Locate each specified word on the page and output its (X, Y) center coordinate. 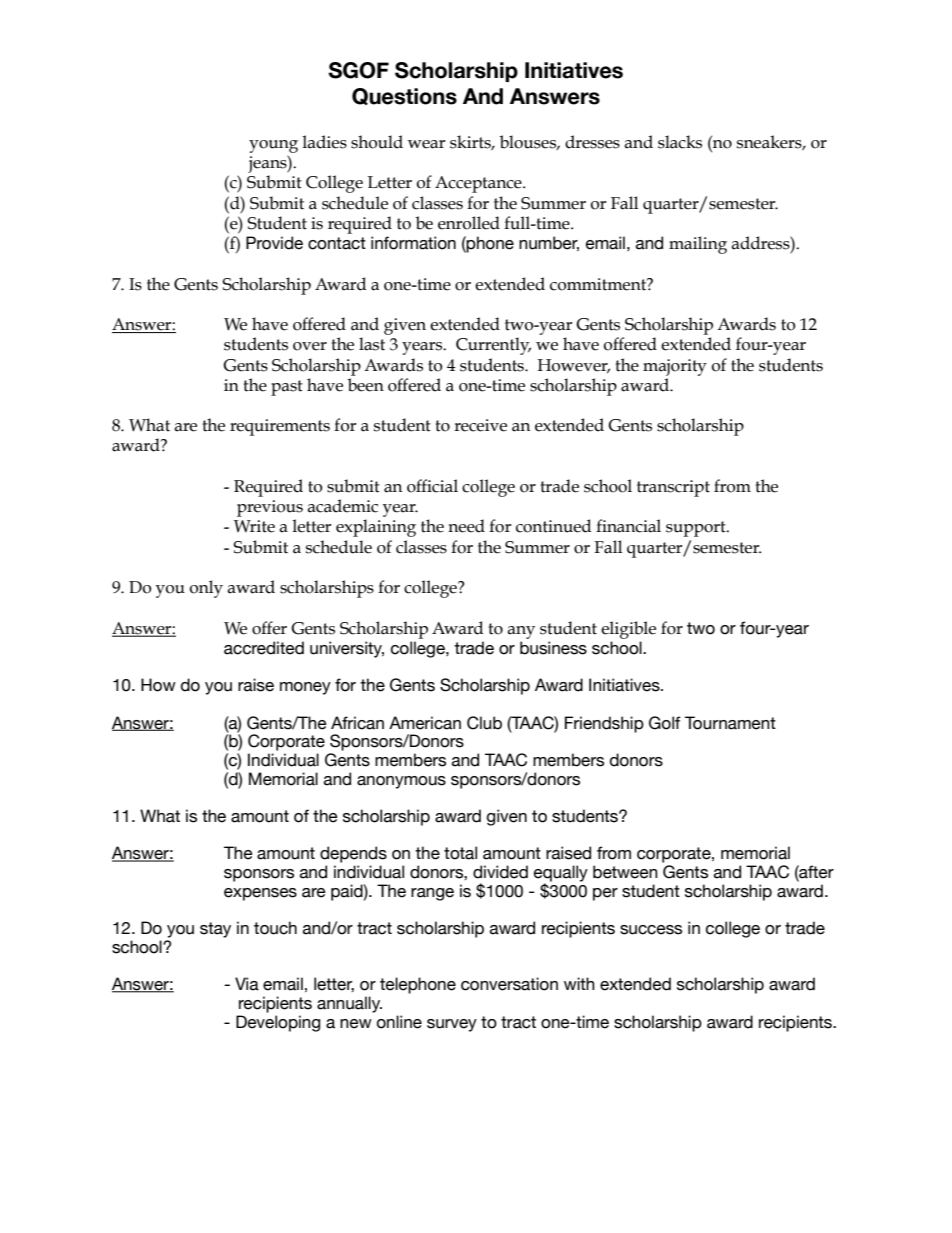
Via (247, 984)
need (466, 526)
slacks (680, 142)
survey (452, 1025)
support (697, 529)
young (273, 146)
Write (254, 526)
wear (426, 144)
